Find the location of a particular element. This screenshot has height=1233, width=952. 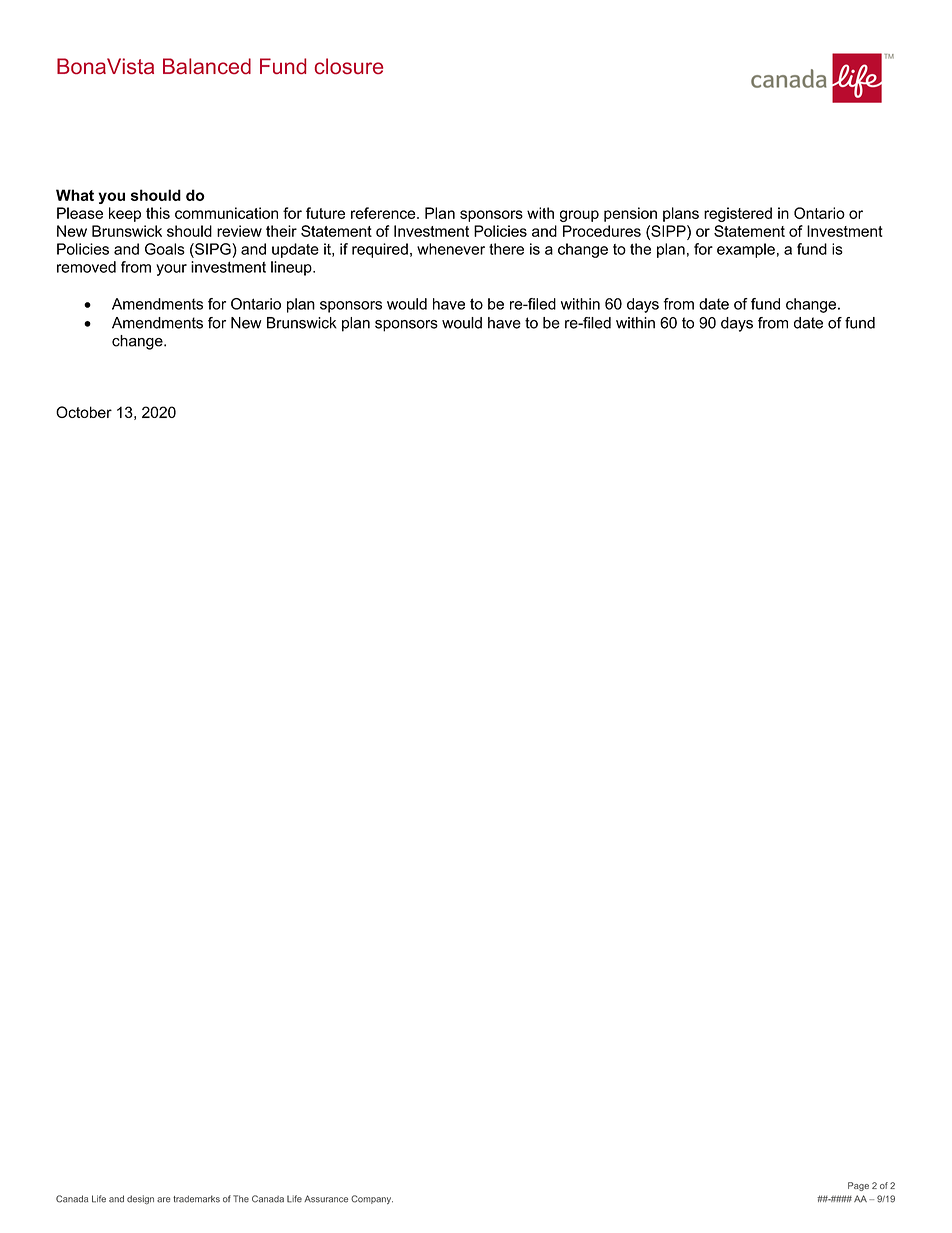

registered is located at coordinates (738, 214).
